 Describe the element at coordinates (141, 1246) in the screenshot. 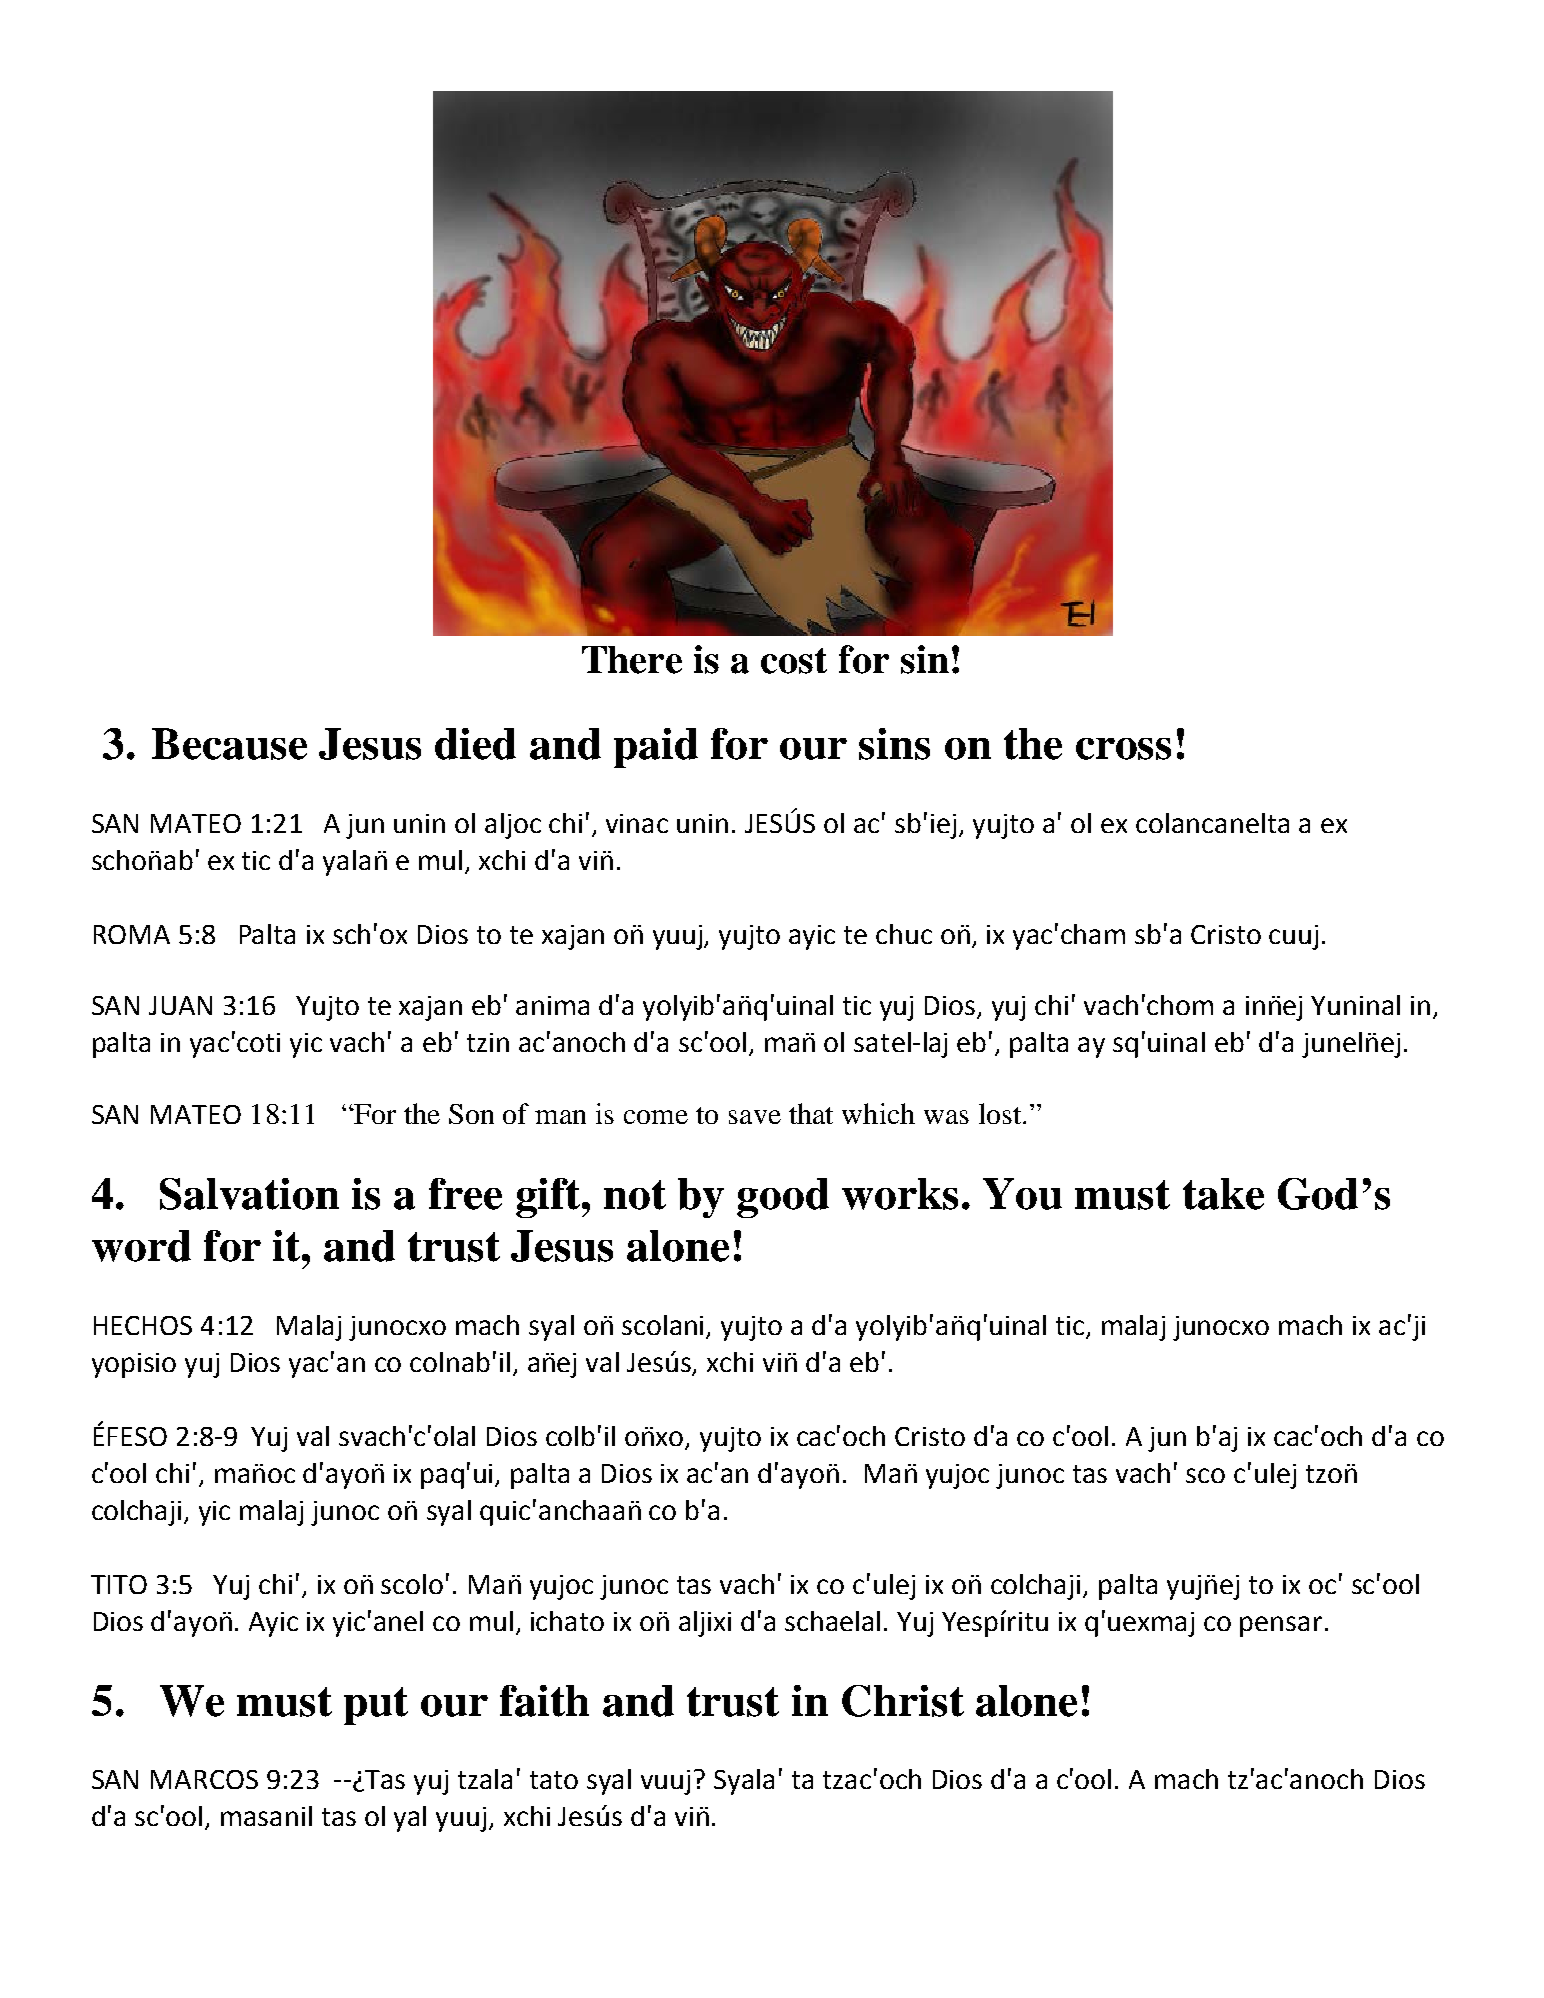

I see `word` at that location.
